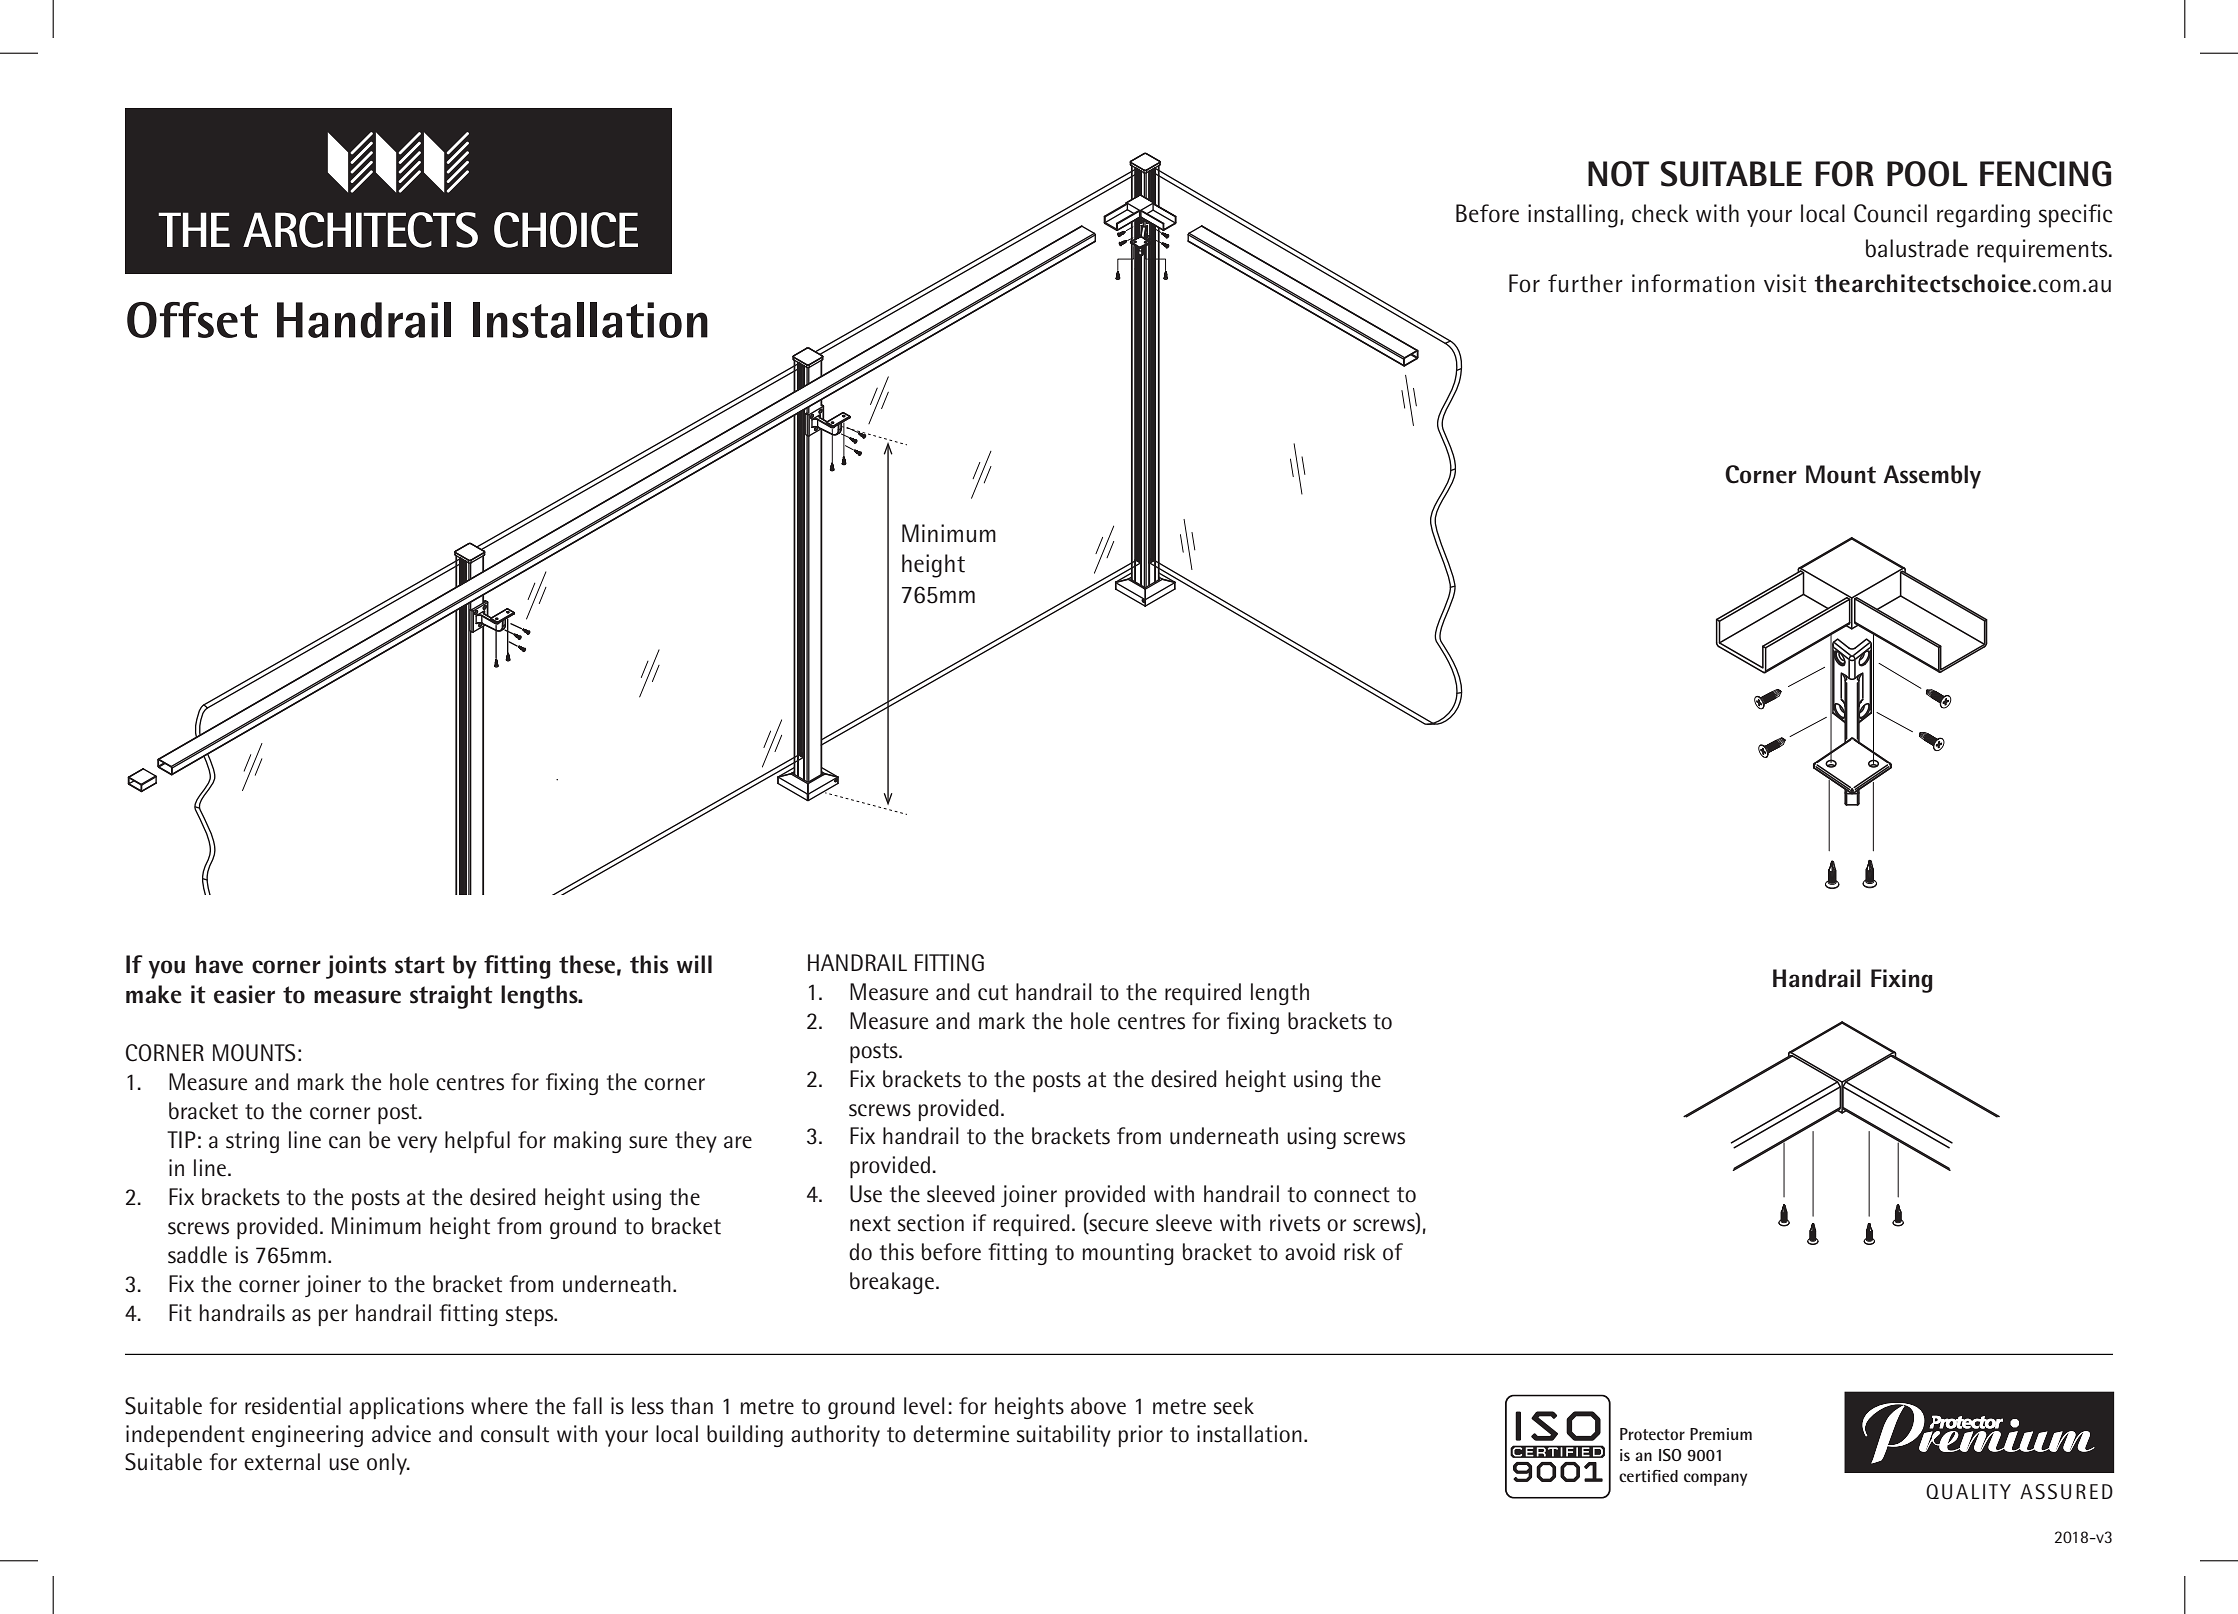  I want to click on prior, so click(1141, 1436).
